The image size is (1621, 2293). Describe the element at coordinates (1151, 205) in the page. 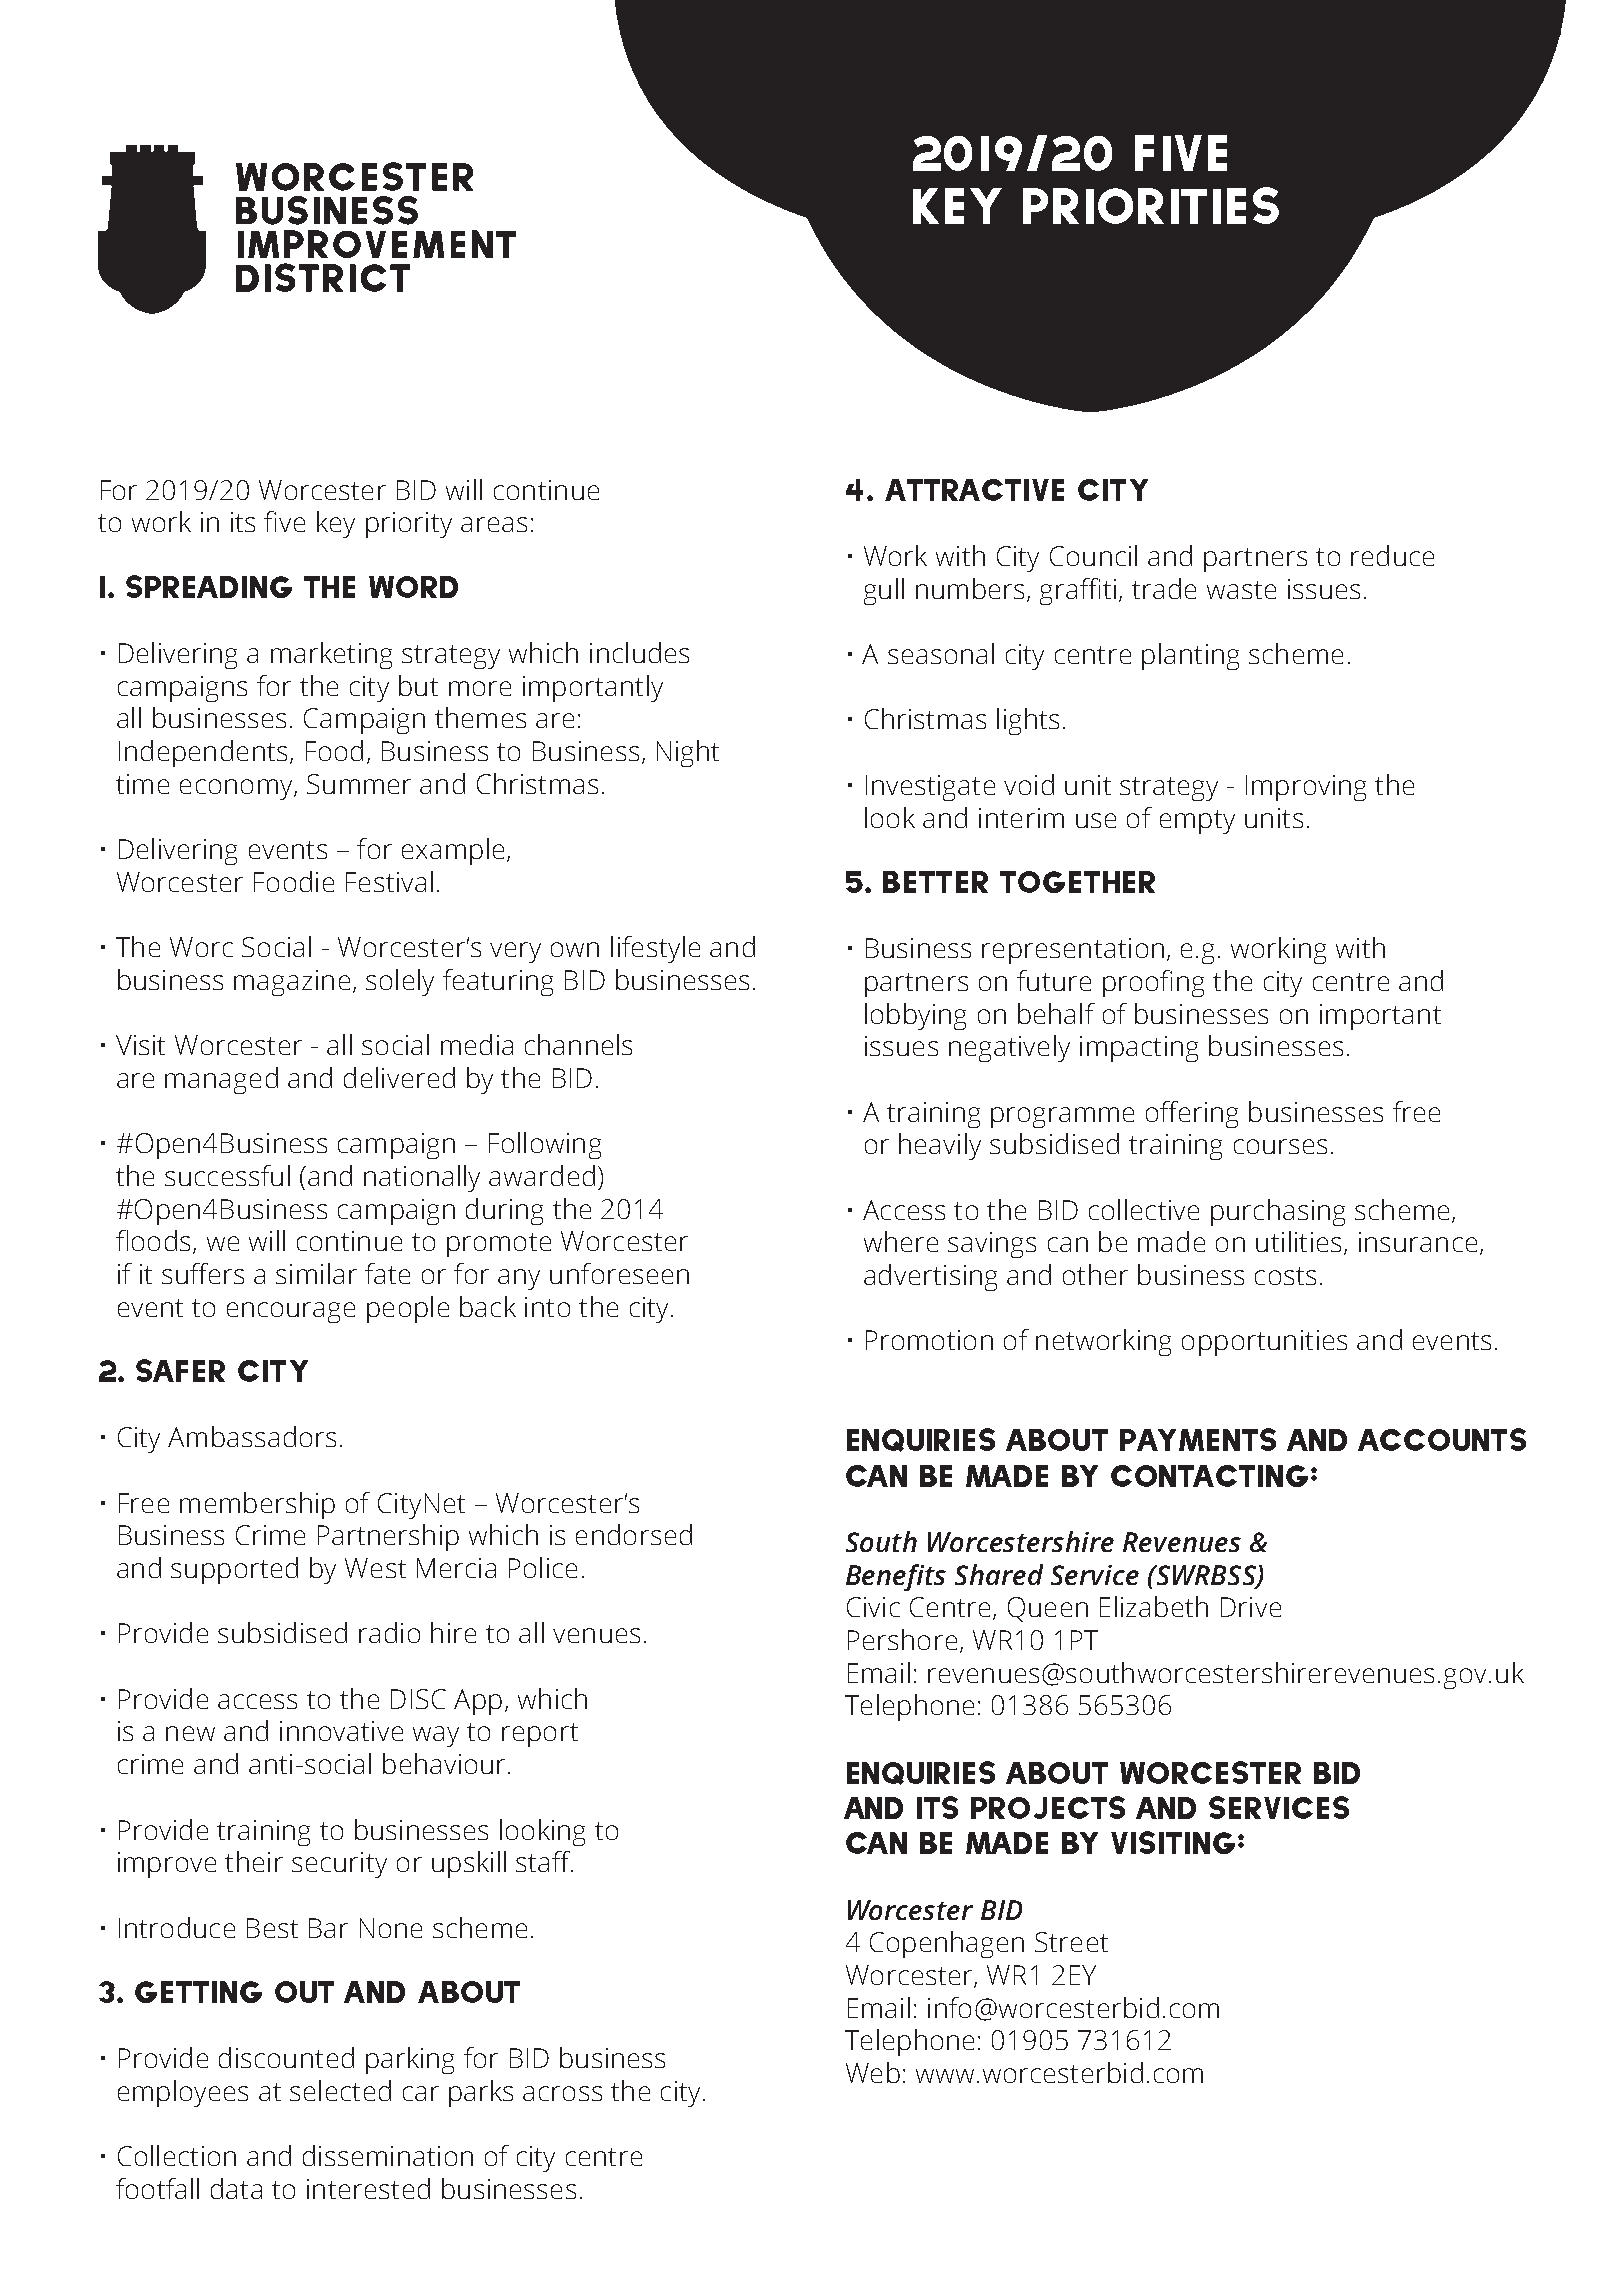

I see `priorities` at that location.
